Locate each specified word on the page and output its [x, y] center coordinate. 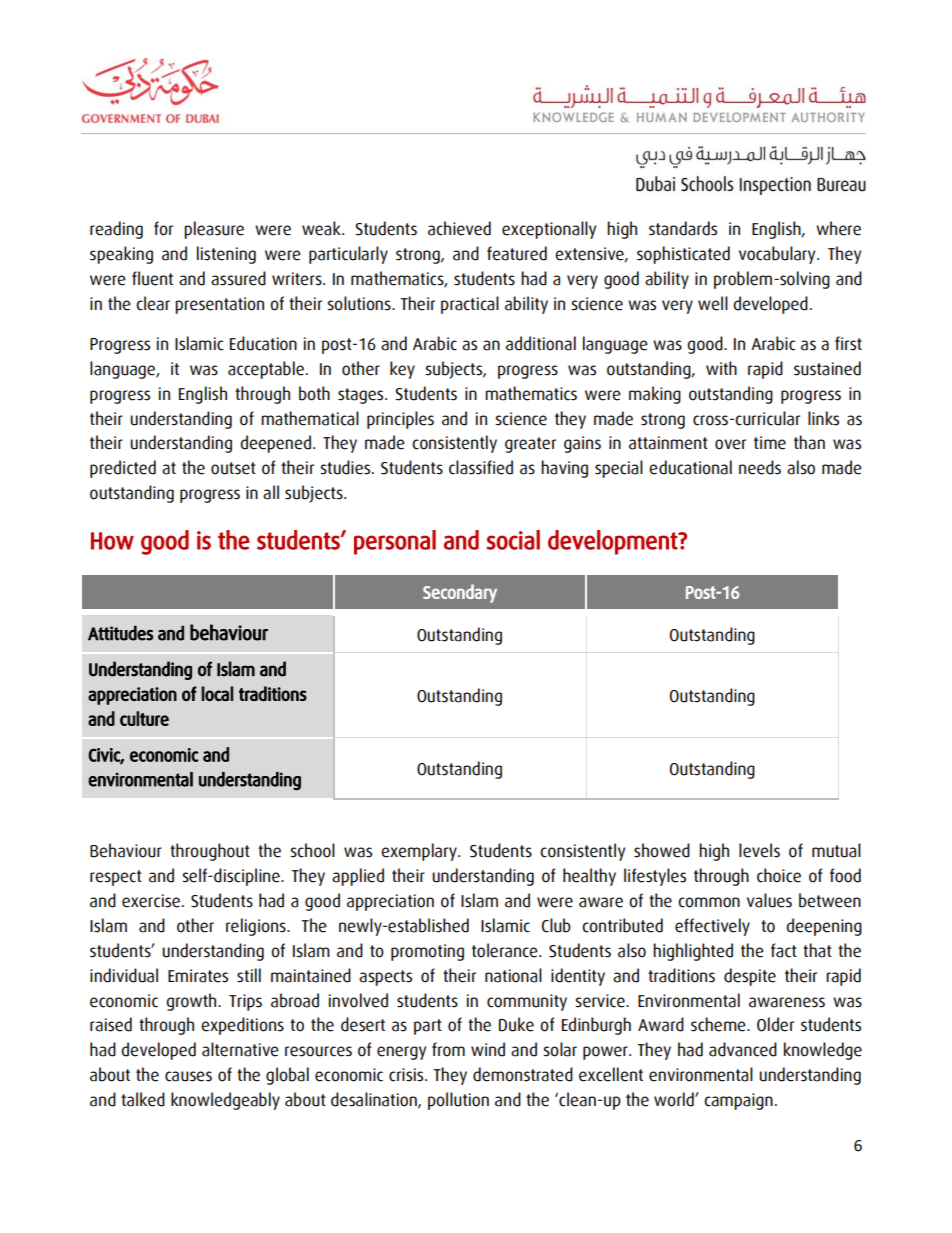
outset [233, 468]
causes [188, 1076]
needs [760, 467]
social [513, 540]
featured [517, 253]
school [312, 850]
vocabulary [778, 255]
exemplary [420, 852]
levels [759, 850]
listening [226, 255]
